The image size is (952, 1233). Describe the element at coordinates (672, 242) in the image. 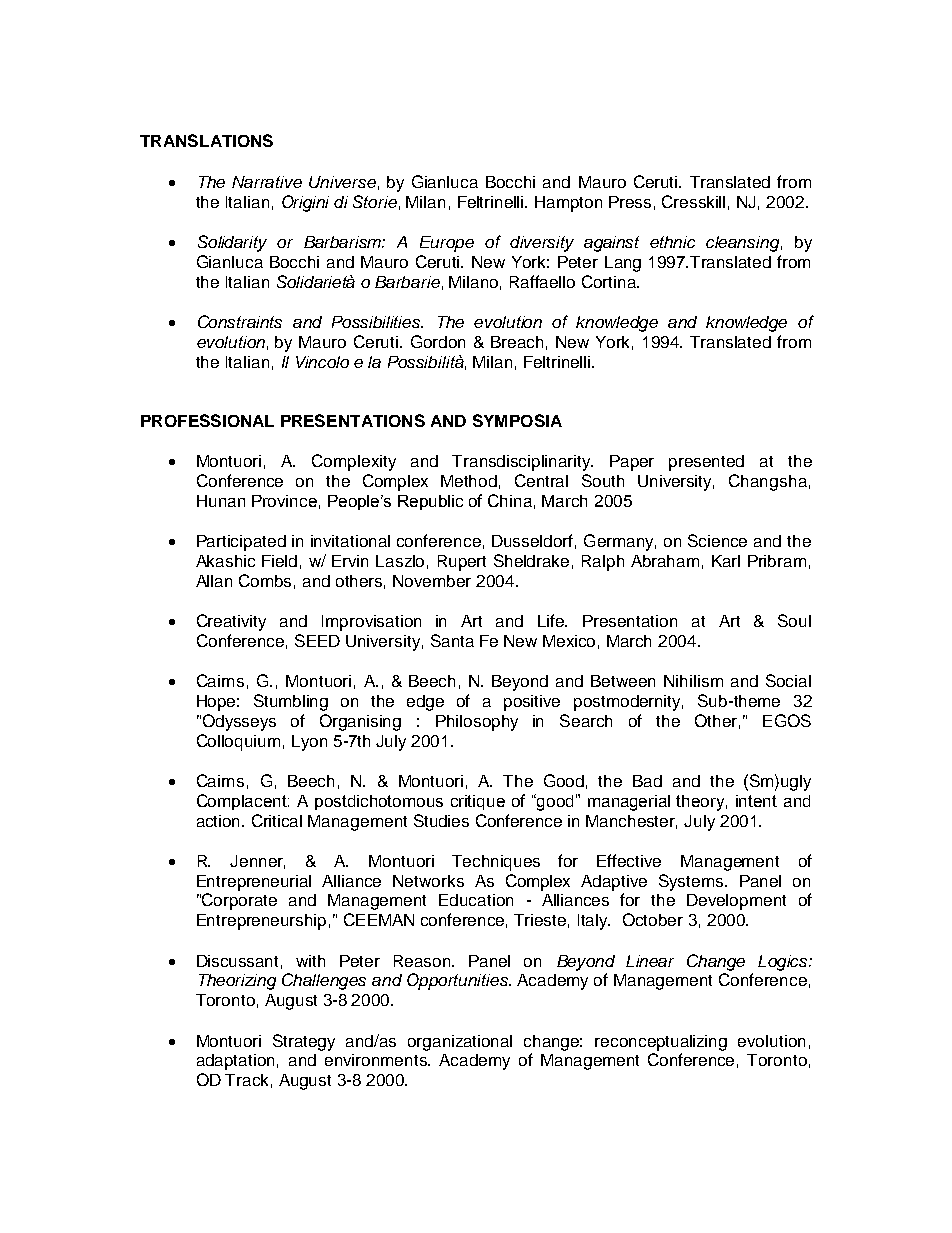

I see `ethnic` at that location.
